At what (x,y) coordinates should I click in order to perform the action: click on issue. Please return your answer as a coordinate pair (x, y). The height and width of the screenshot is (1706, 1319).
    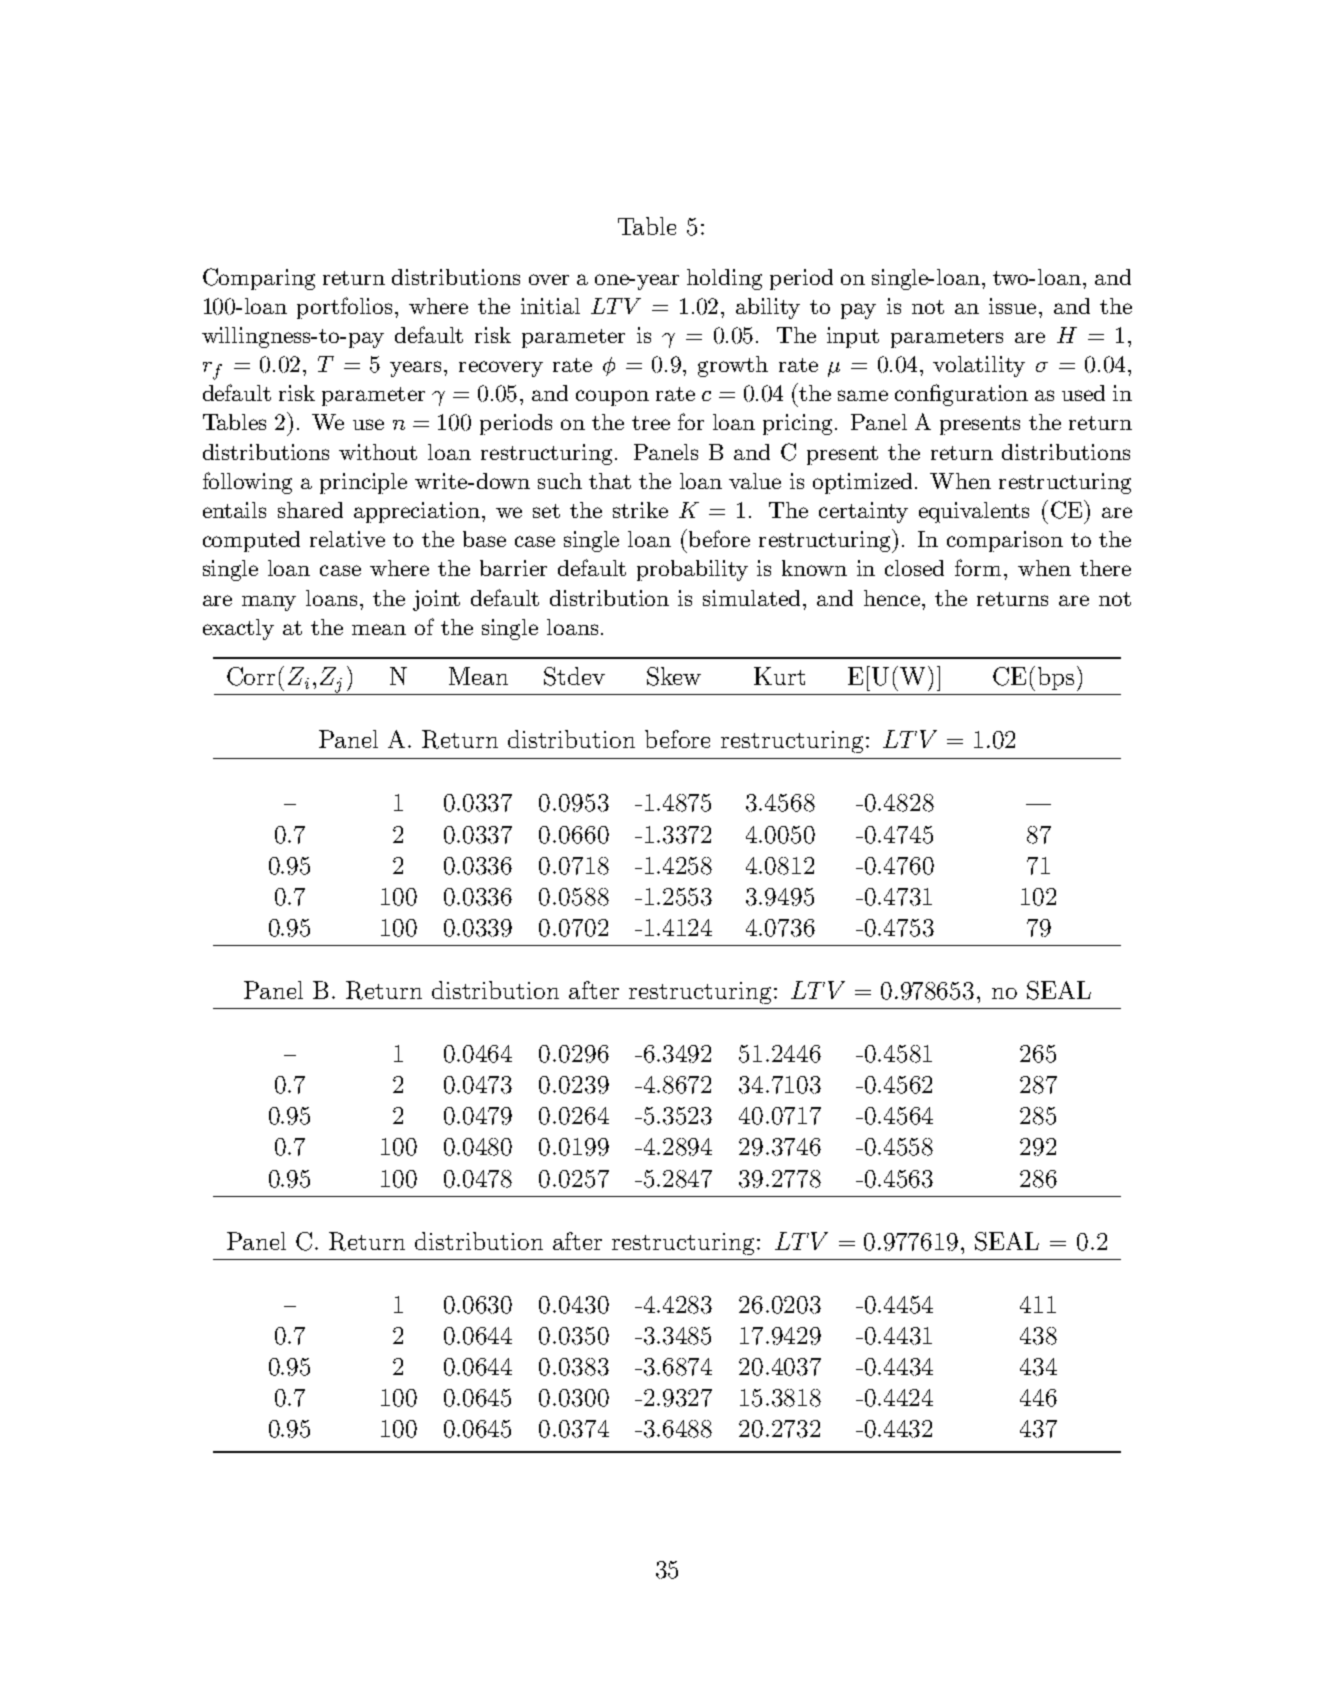
    Looking at the image, I should click on (1012, 306).
